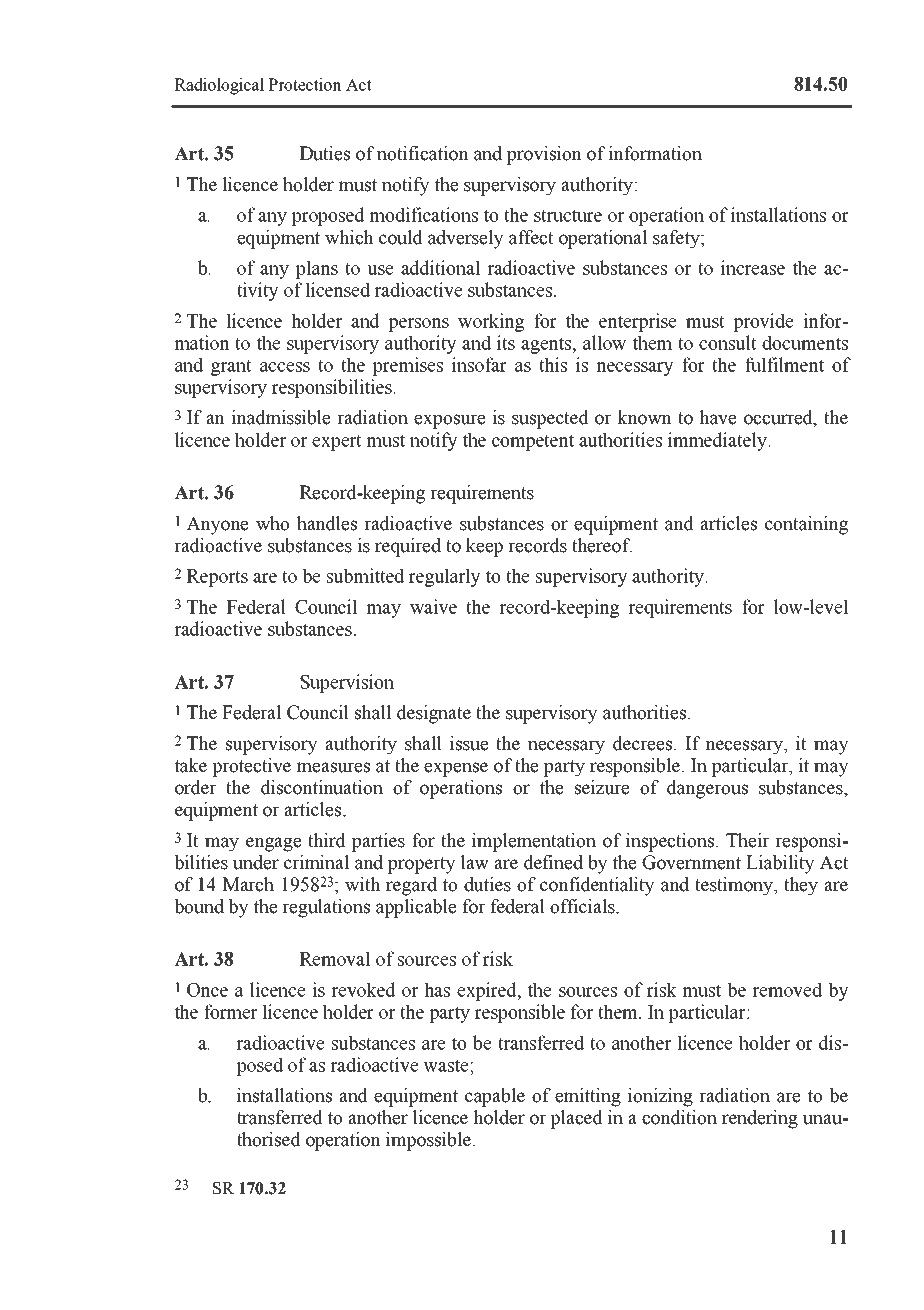 The image size is (924, 1310). I want to click on working, so click(491, 322).
